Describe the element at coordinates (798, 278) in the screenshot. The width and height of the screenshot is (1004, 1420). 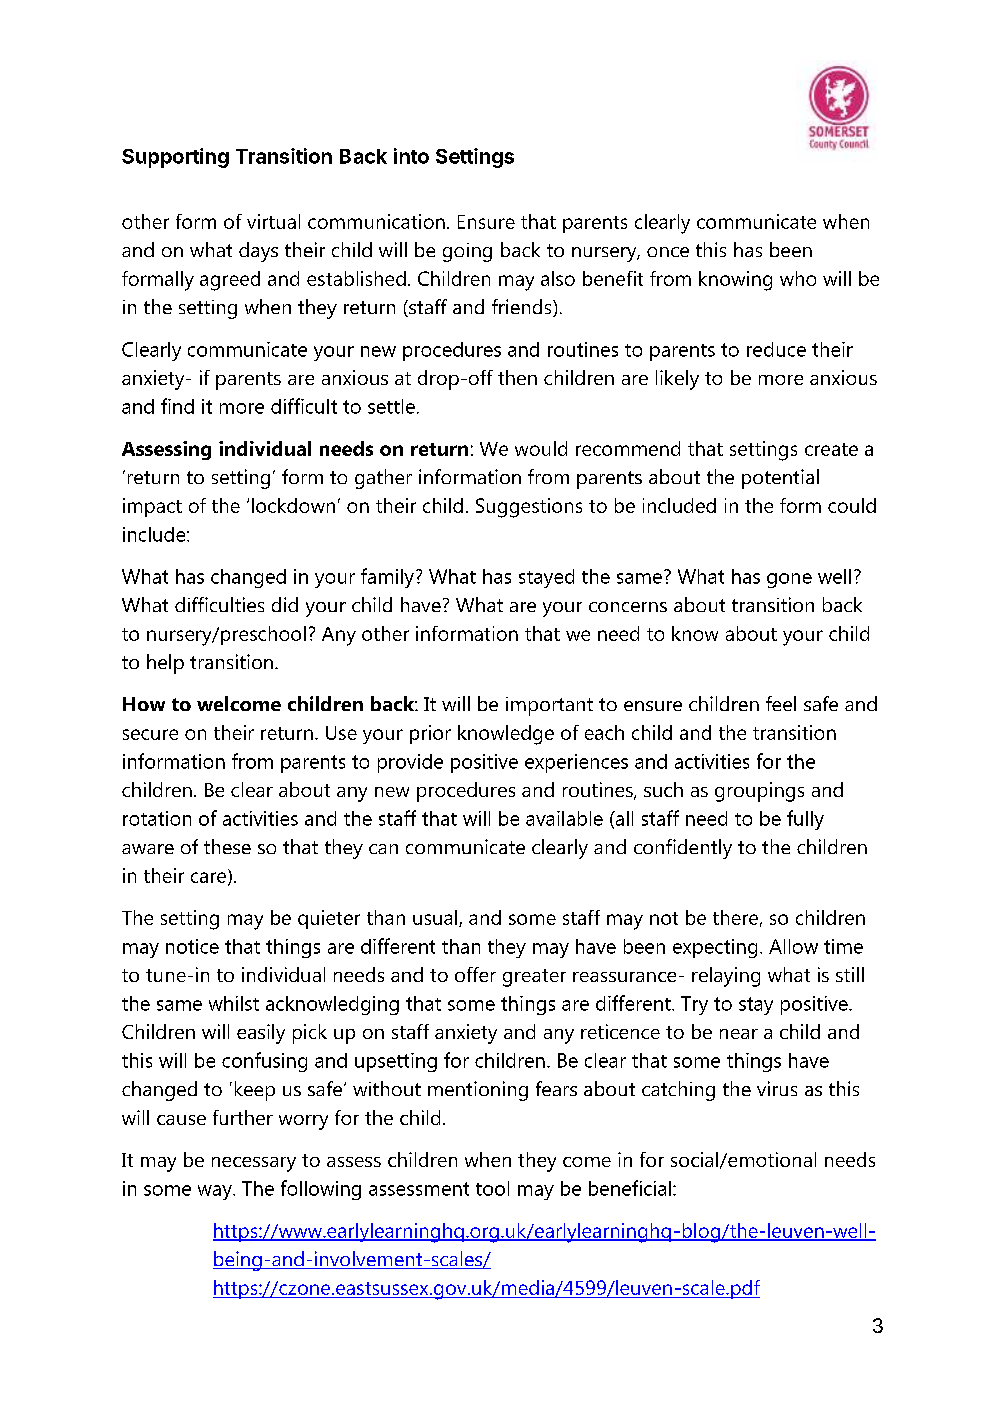
I see `who` at that location.
